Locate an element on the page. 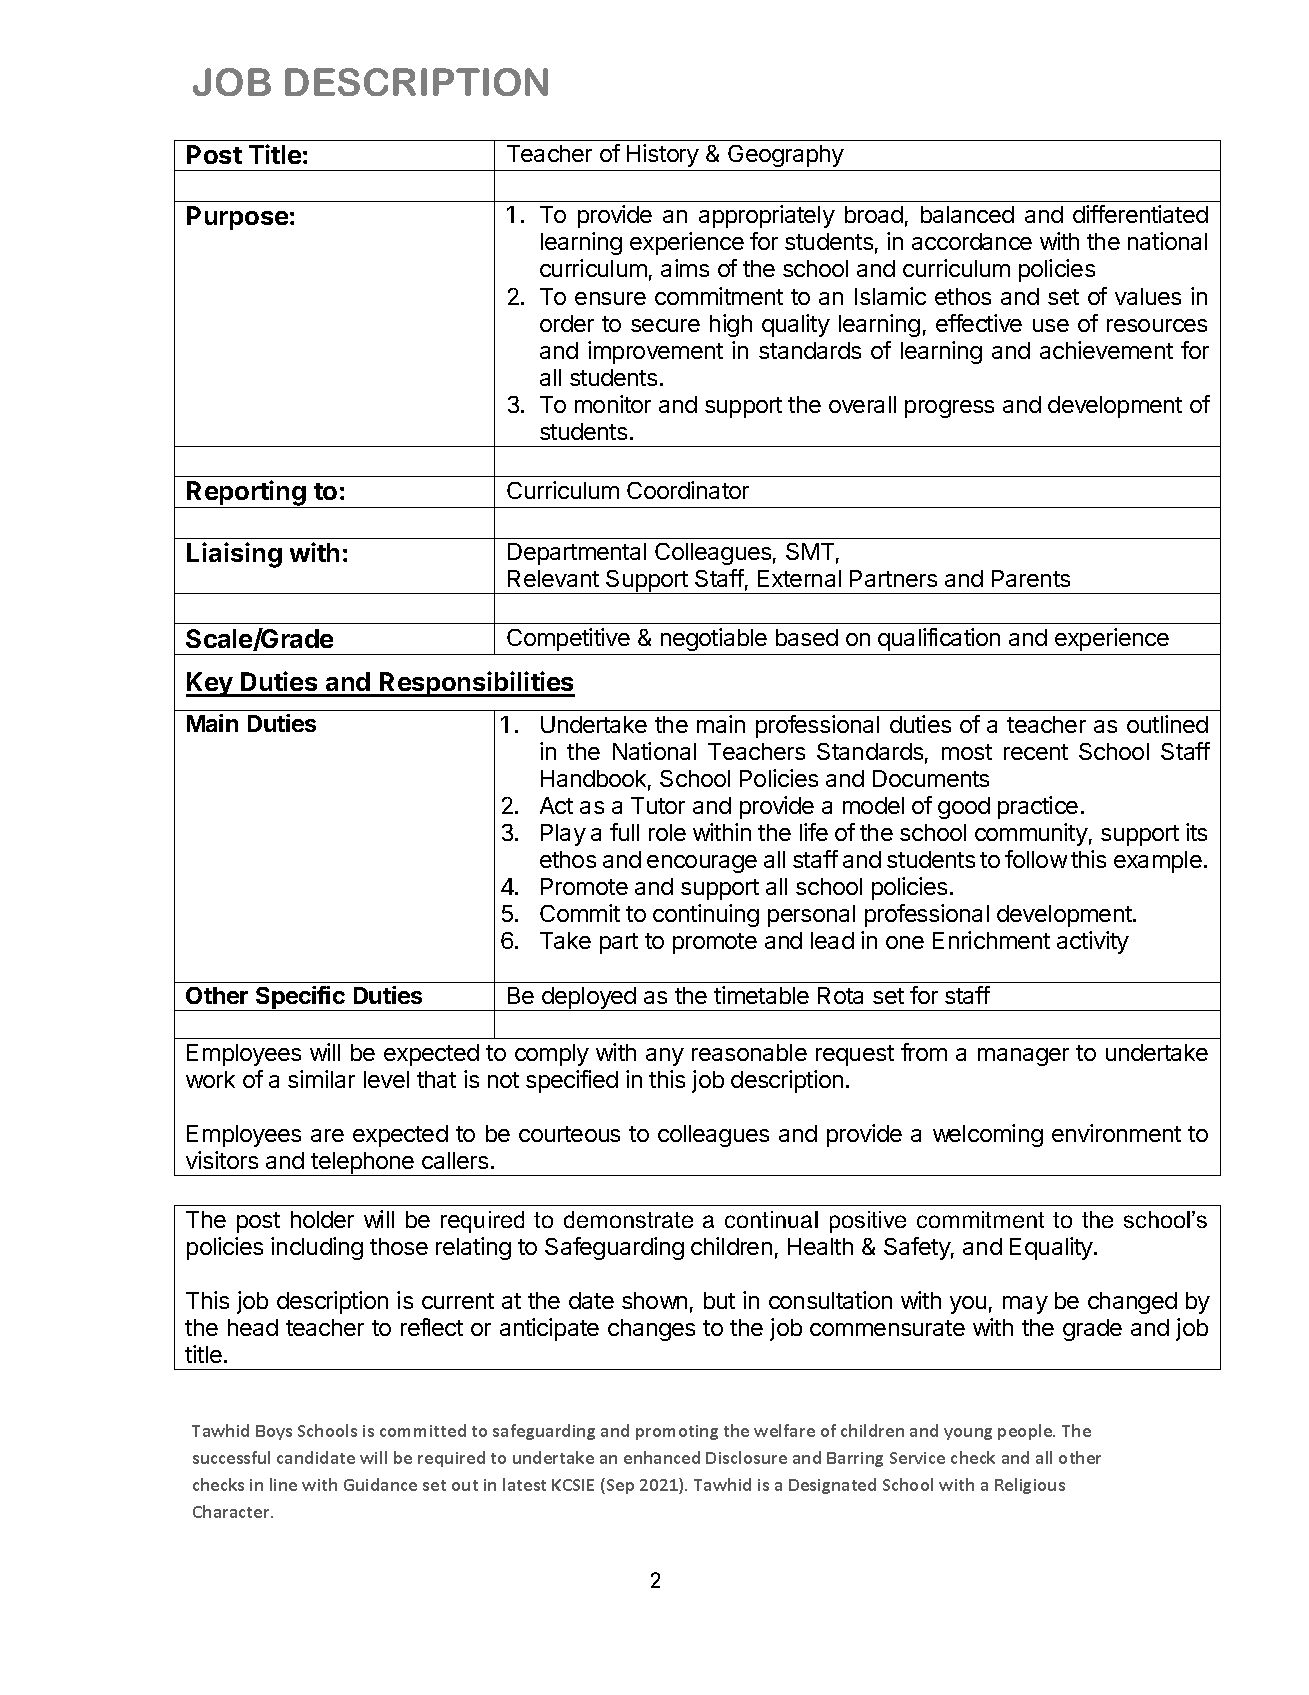  enhanced is located at coordinates (662, 1457).
